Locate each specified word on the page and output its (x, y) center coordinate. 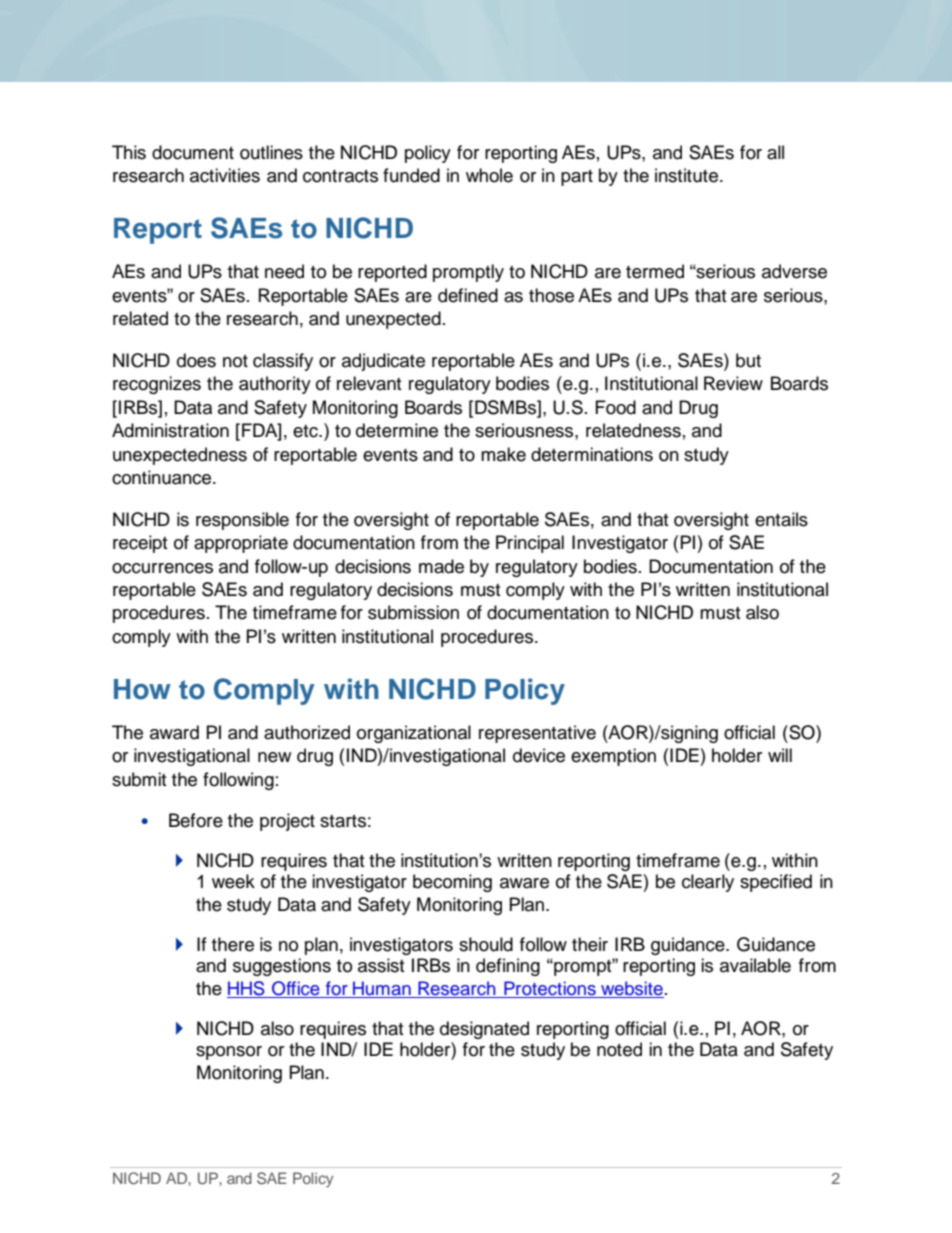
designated (484, 1030)
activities (225, 175)
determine (397, 430)
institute (688, 175)
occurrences (162, 568)
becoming (452, 883)
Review (733, 383)
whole (489, 175)
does (196, 360)
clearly (708, 883)
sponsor (229, 1053)
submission (413, 612)
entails (781, 519)
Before (196, 820)
